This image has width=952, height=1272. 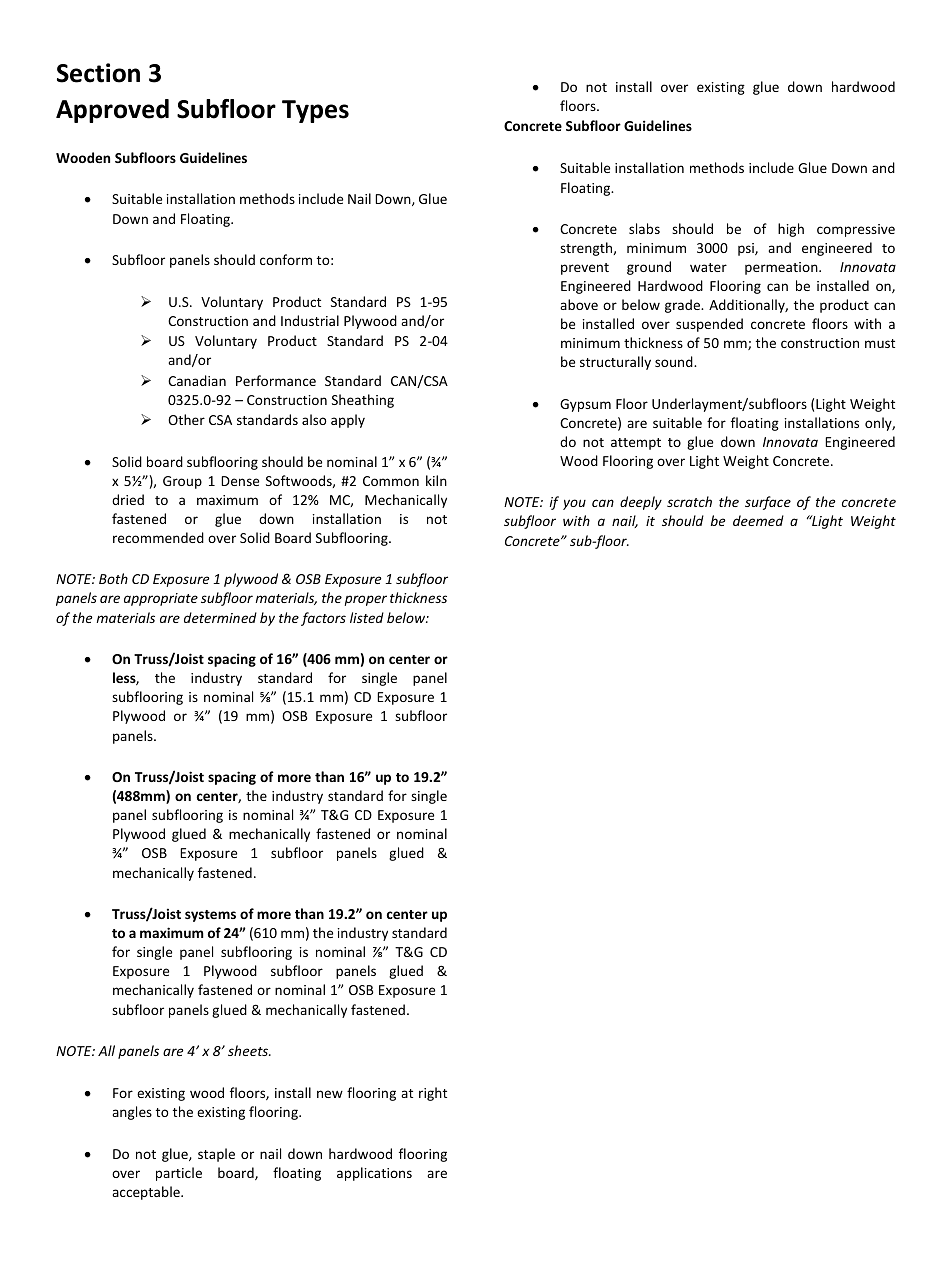 What do you see at coordinates (768, 503) in the image?
I see `surface` at bounding box center [768, 503].
